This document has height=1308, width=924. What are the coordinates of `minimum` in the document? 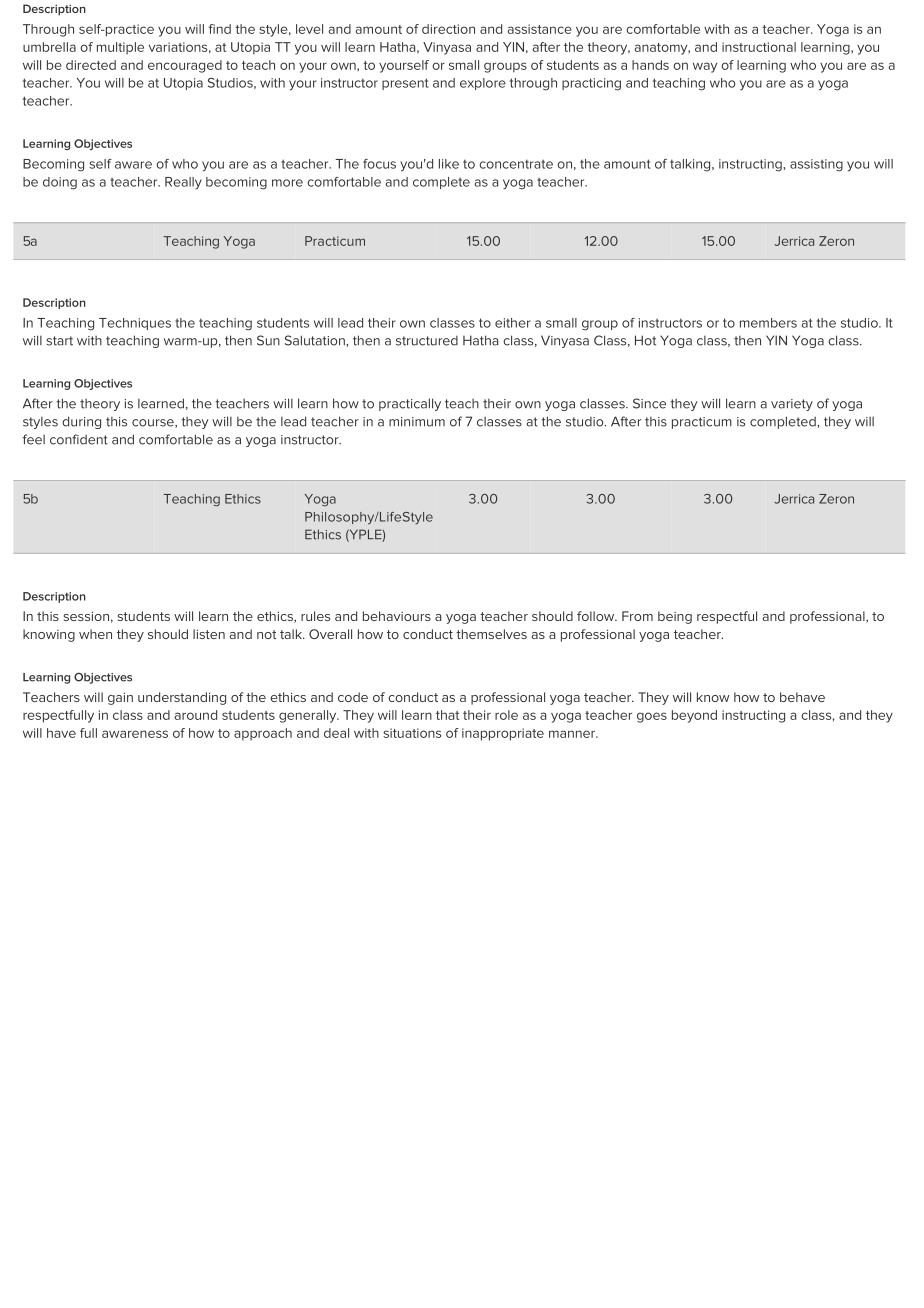 It's located at (417, 422).
